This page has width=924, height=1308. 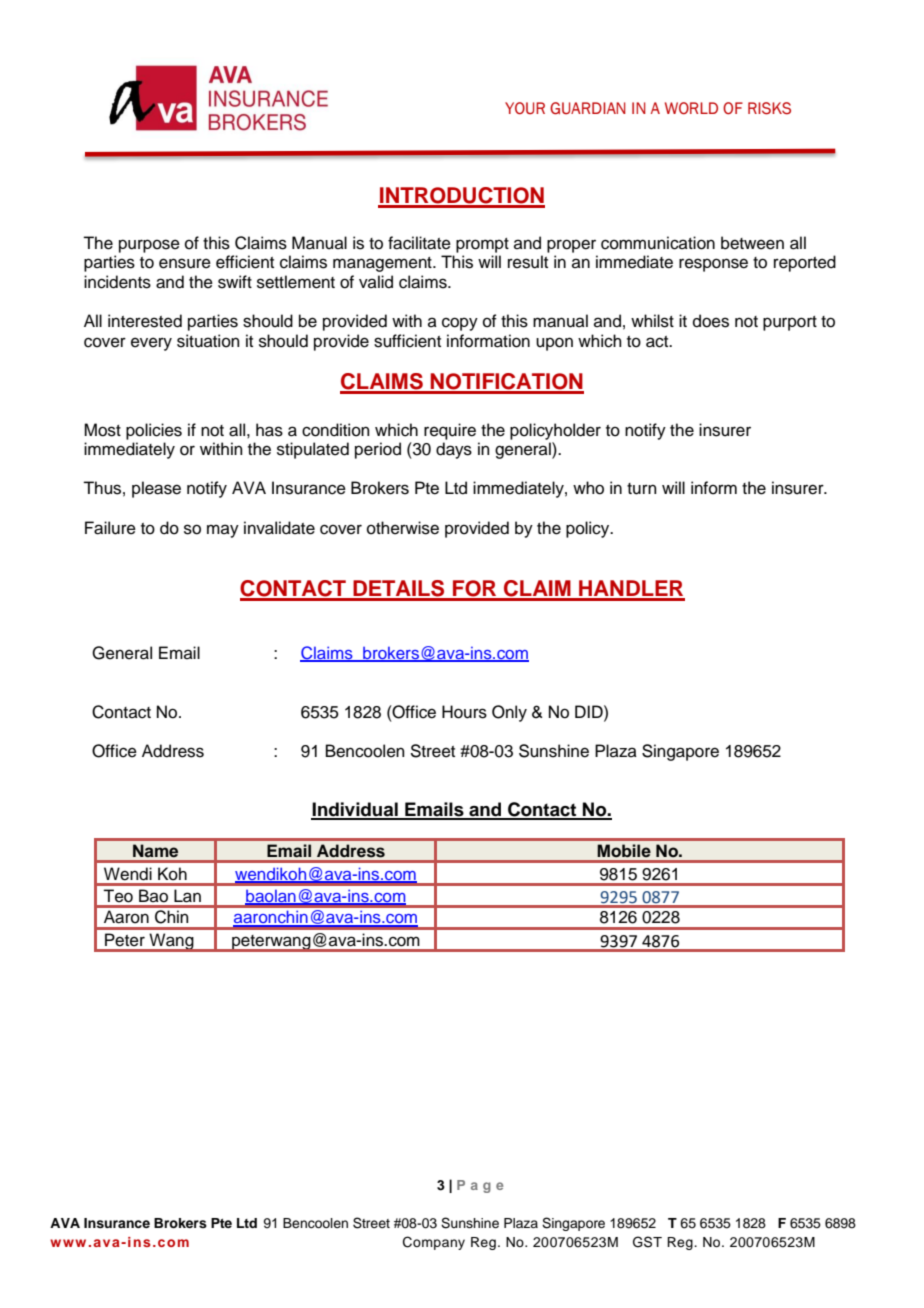 I want to click on require, so click(x=450, y=431).
